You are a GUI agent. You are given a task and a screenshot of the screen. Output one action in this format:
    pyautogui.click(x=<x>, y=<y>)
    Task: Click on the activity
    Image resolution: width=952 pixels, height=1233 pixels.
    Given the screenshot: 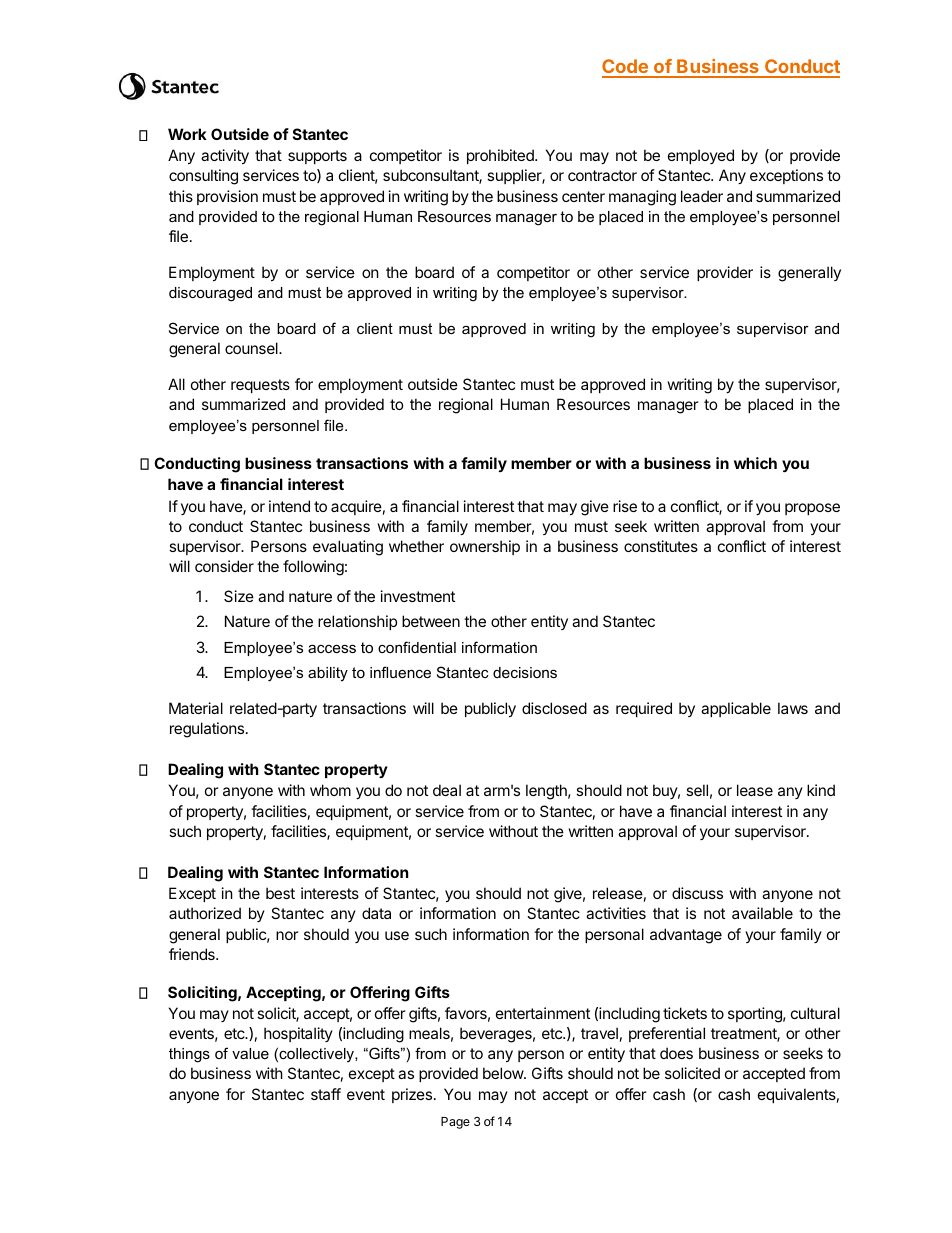 What is the action you would take?
    pyautogui.click(x=225, y=156)
